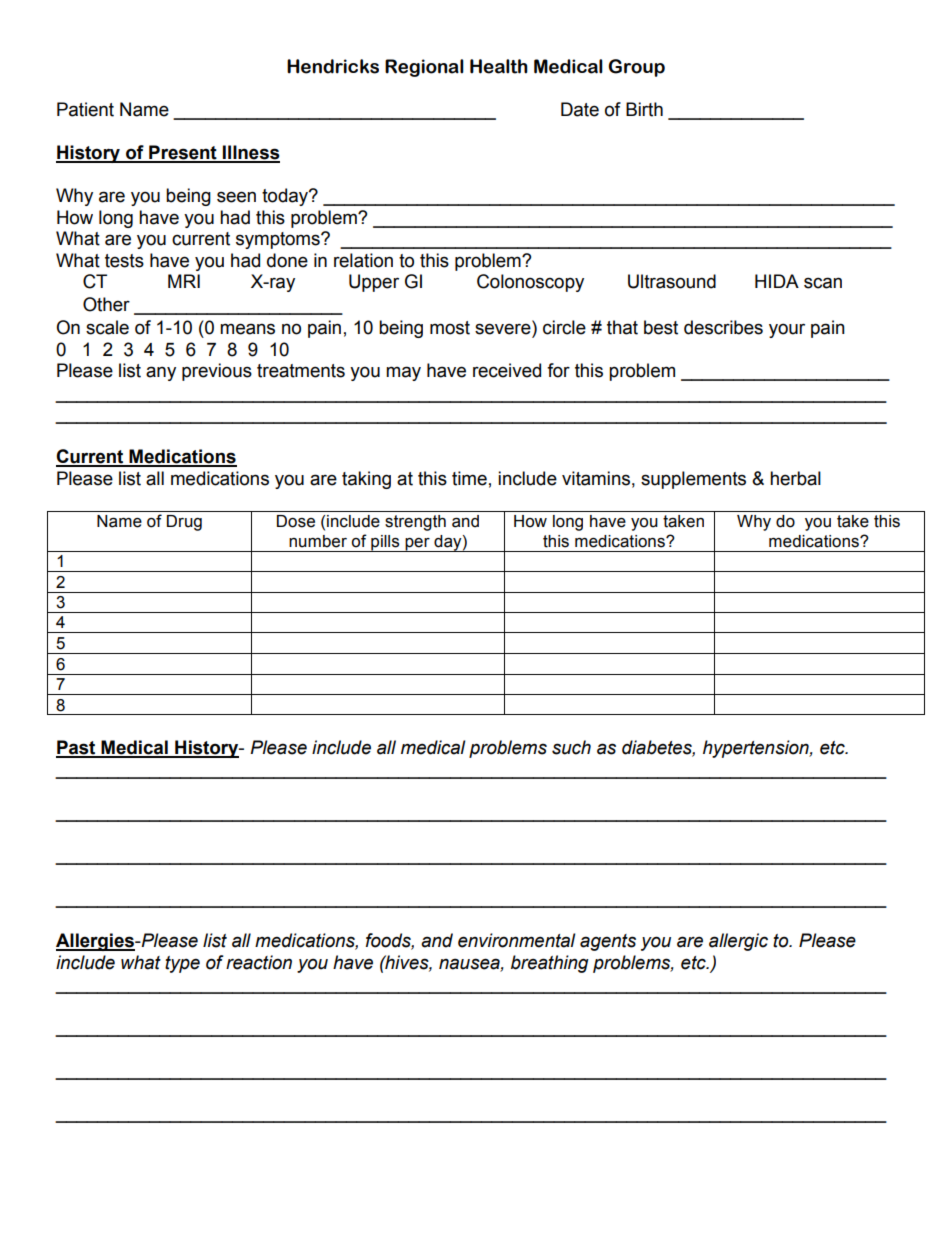 The width and height of the image is (952, 1233). Describe the element at coordinates (644, 109) in the image. I see `Birth` at that location.
